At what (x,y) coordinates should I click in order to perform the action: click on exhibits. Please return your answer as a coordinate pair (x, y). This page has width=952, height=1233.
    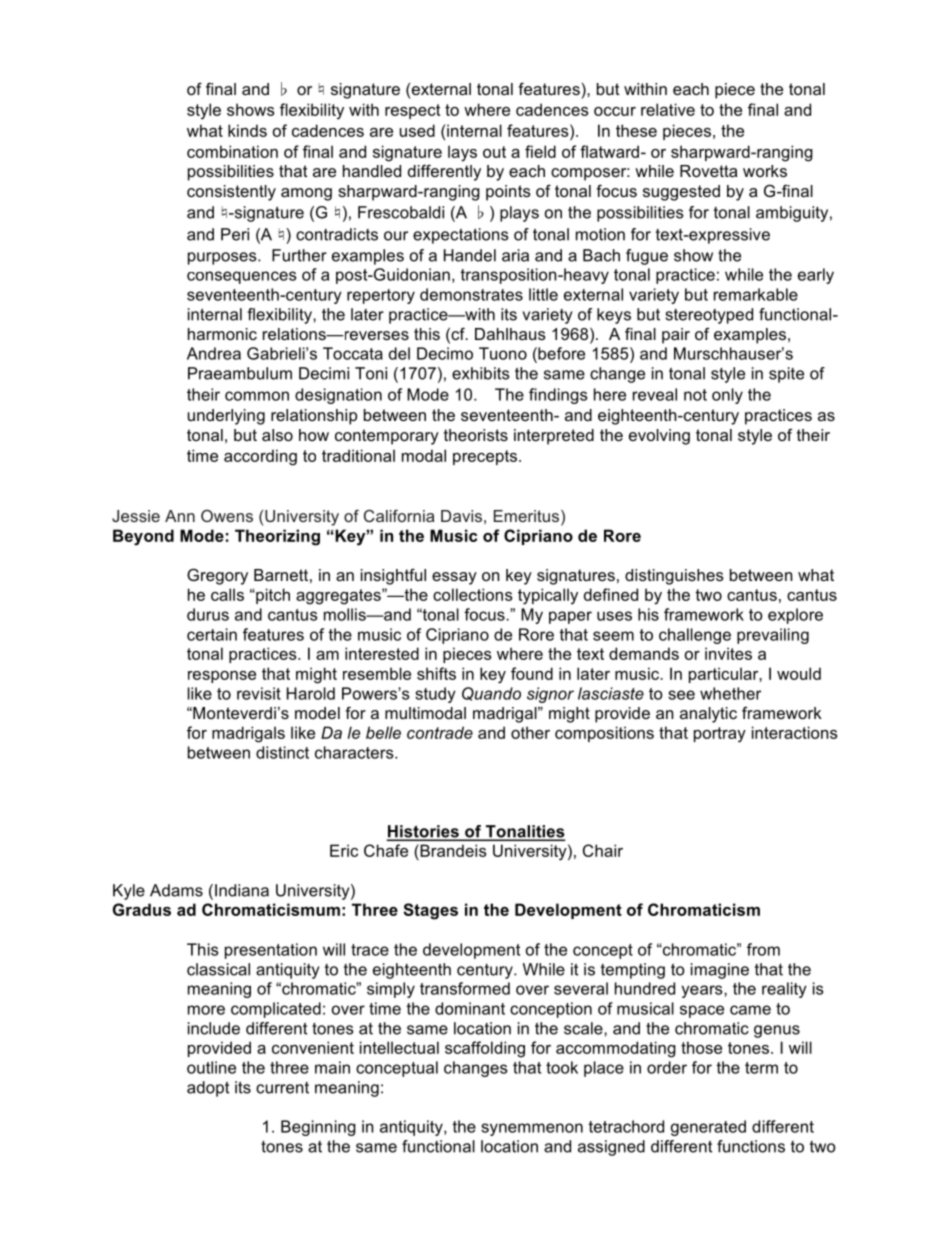
    Looking at the image, I should click on (481, 373).
